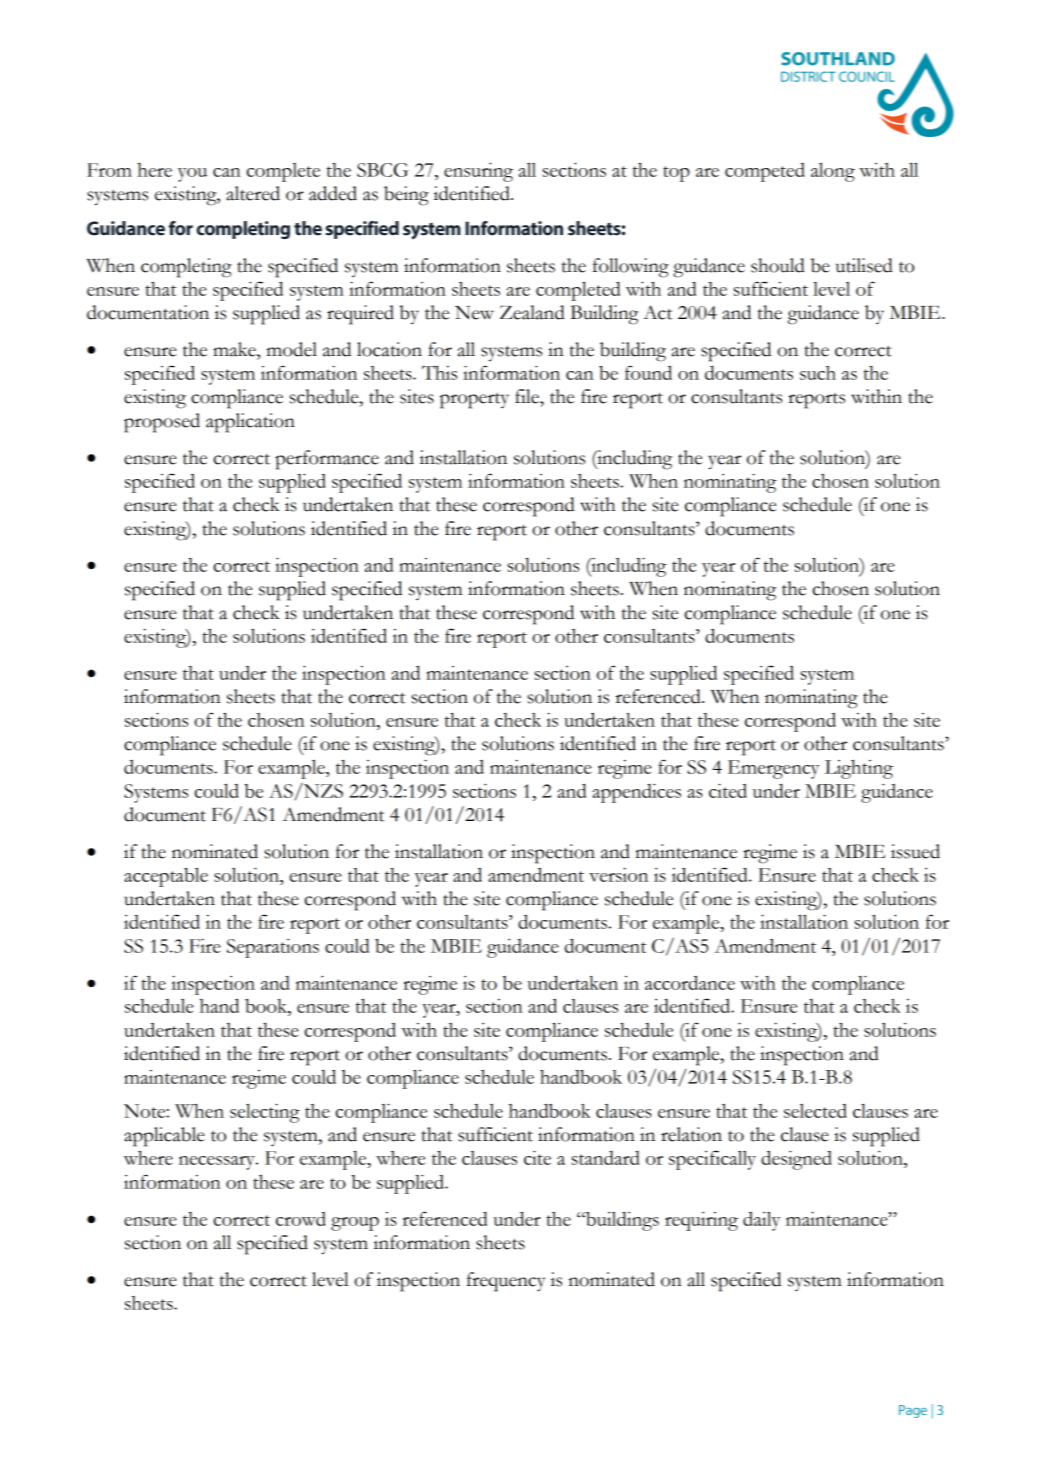  What do you see at coordinates (166, 877) in the document?
I see `acceptable` at bounding box center [166, 877].
